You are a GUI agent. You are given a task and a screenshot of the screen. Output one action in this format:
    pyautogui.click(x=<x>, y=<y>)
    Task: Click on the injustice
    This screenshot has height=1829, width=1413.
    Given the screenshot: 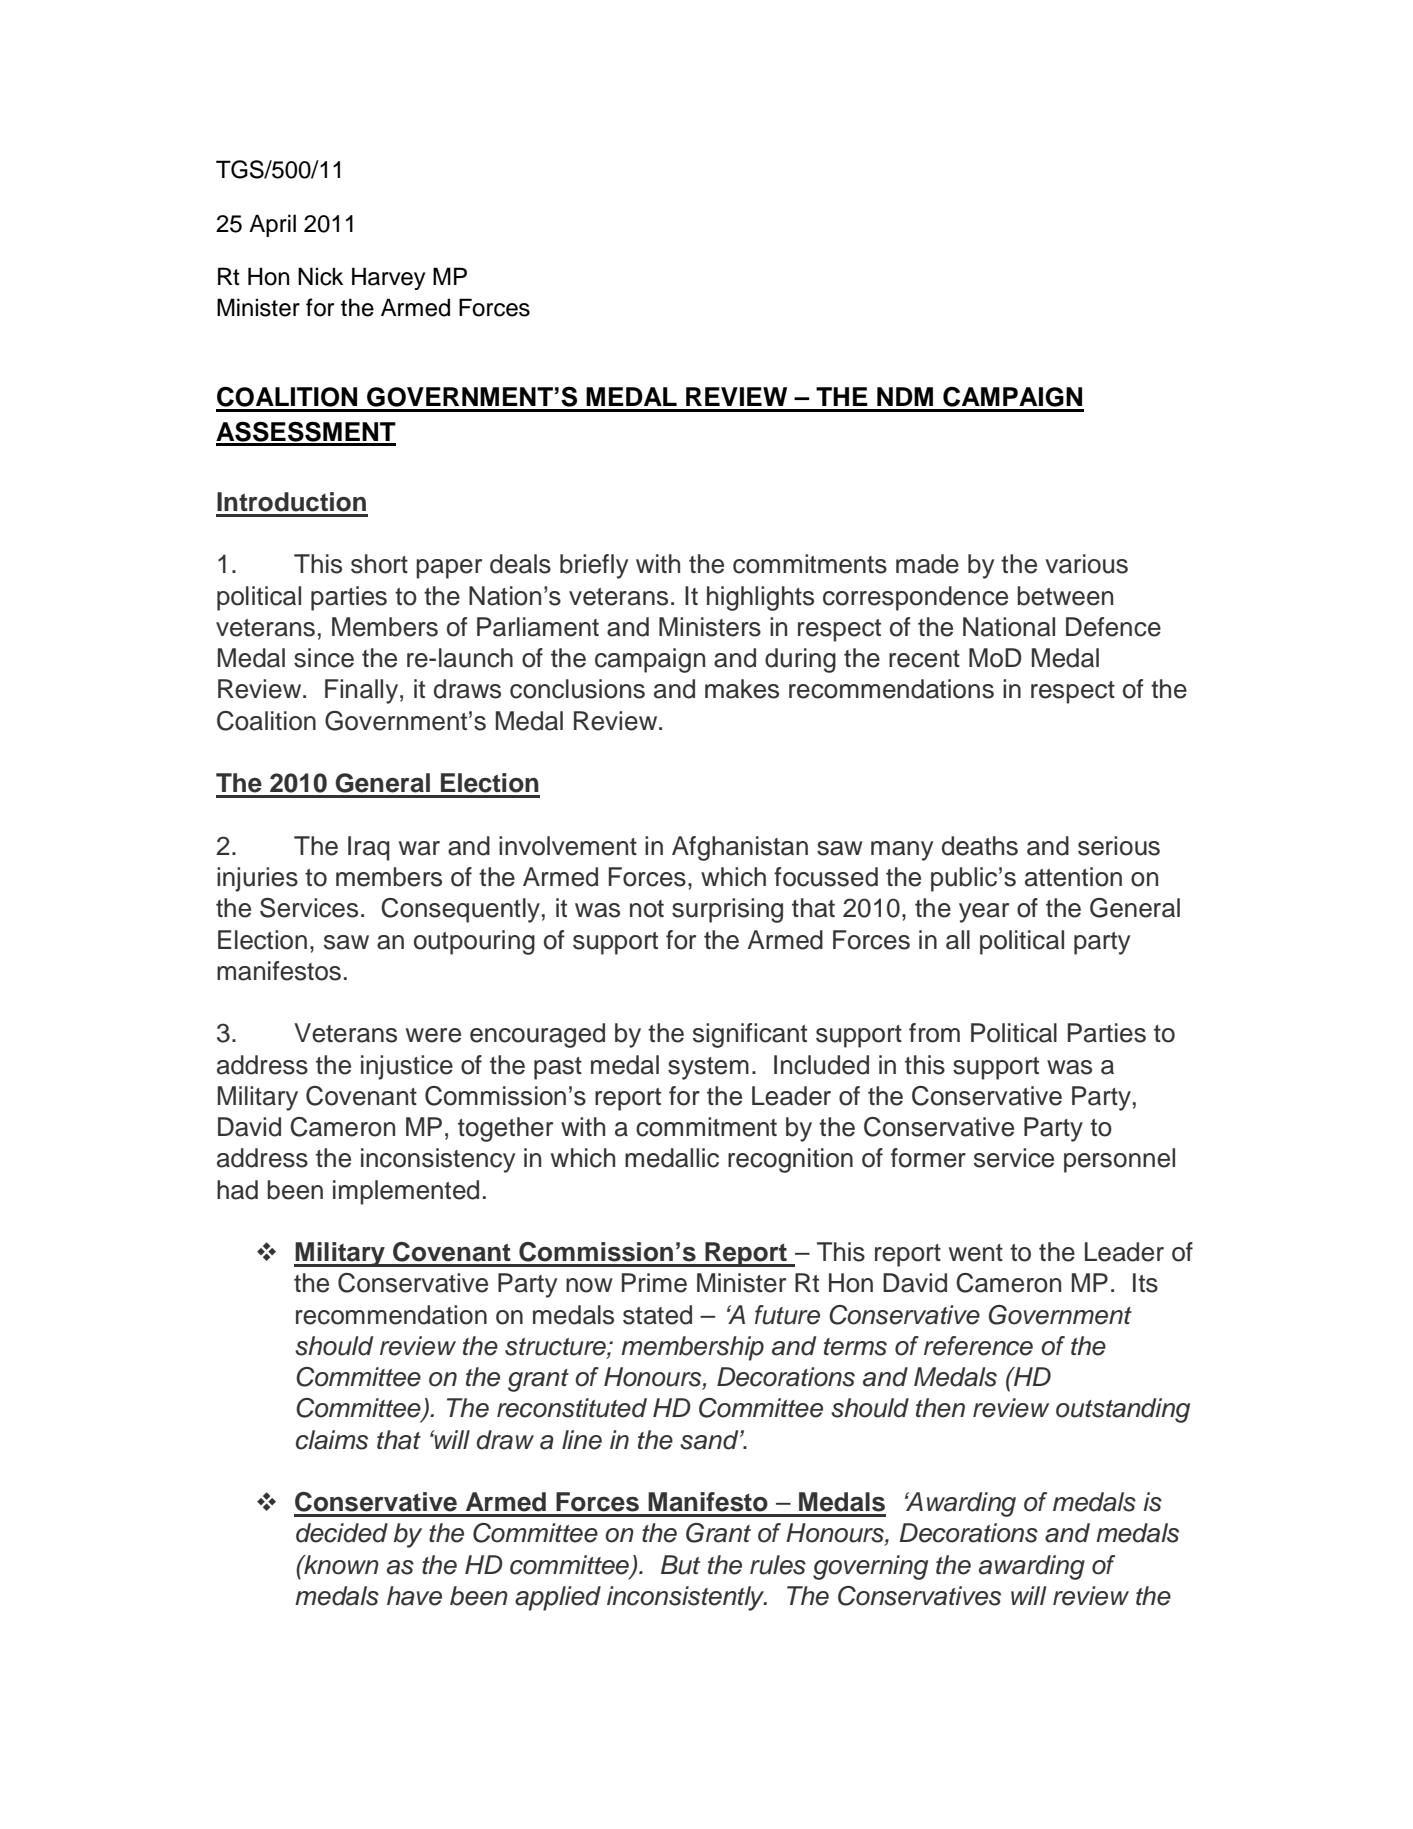 What is the action you would take?
    pyautogui.click(x=407, y=1067)
